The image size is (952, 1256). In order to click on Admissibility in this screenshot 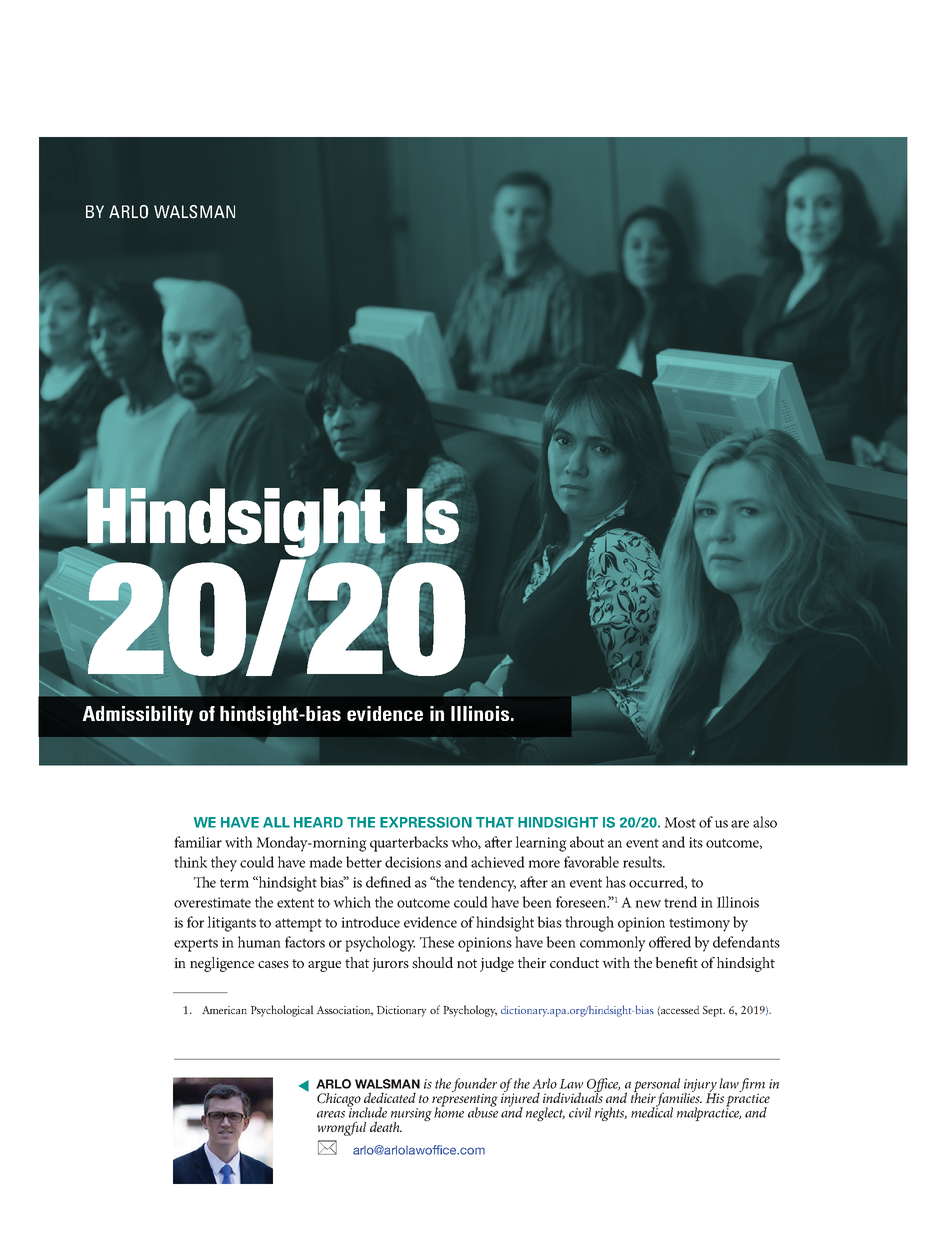, I will do `click(137, 715)`.
